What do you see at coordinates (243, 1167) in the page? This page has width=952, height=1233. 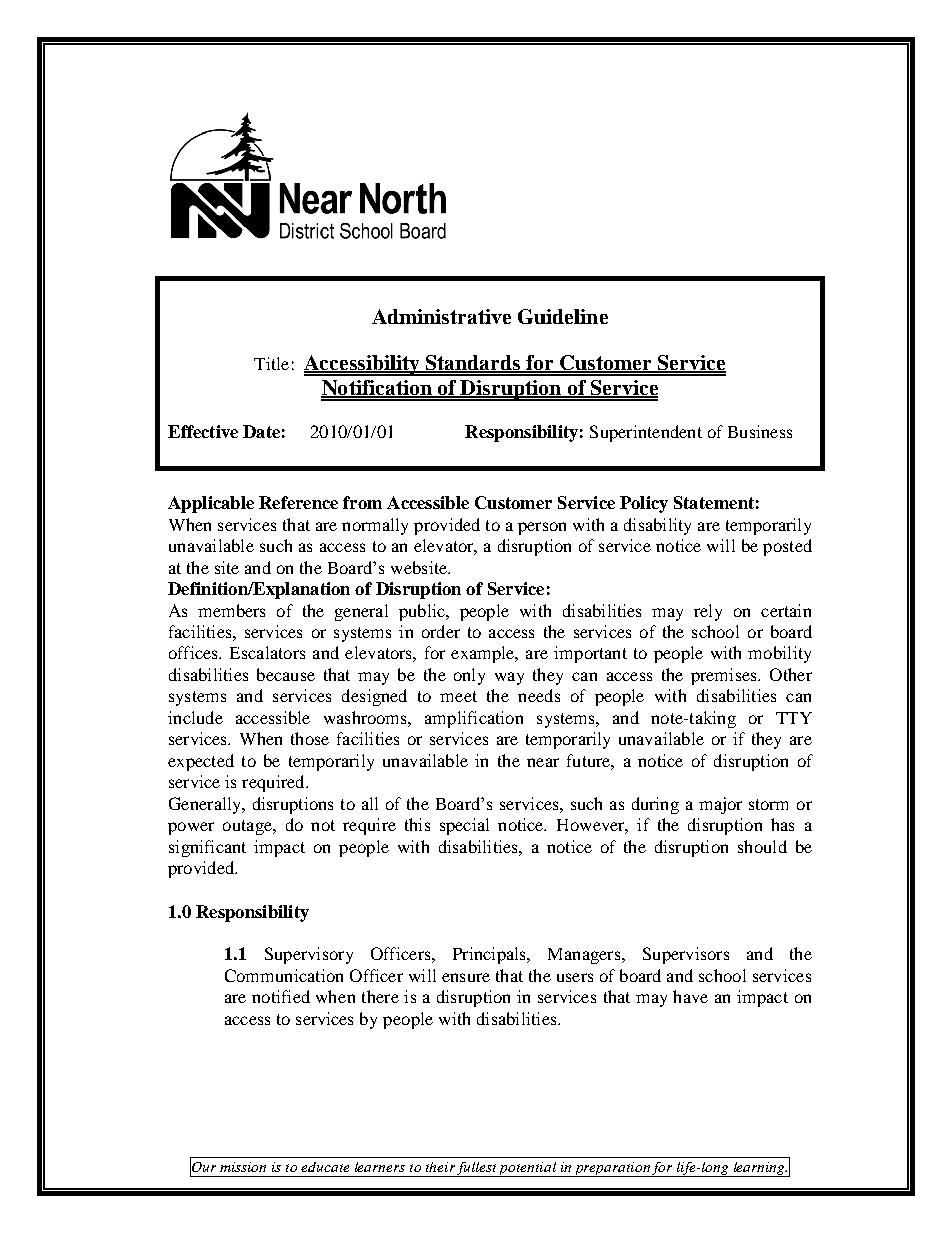 I see `mission` at bounding box center [243, 1167].
